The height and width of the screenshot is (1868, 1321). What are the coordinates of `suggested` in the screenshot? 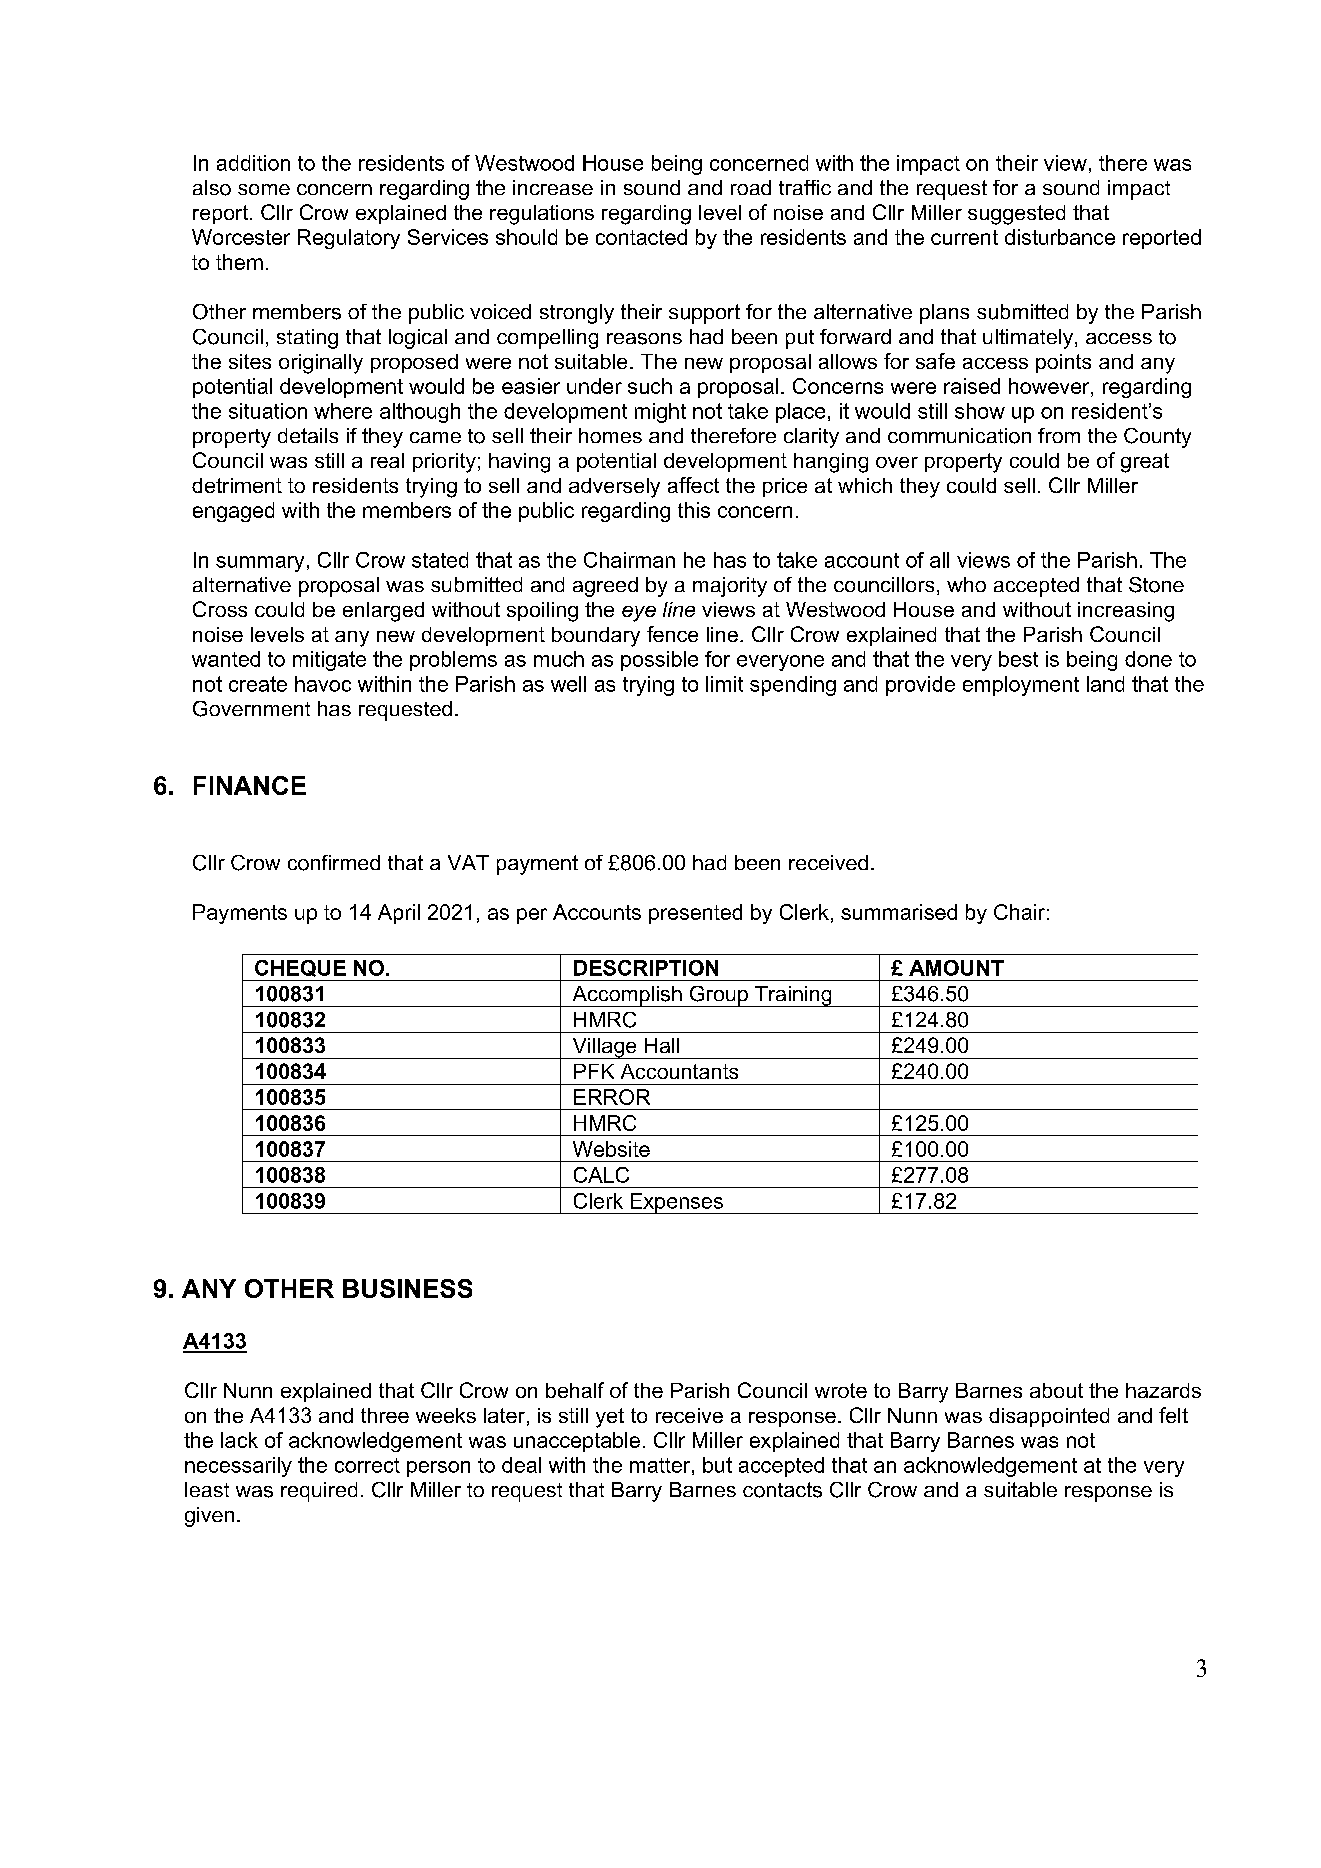 It's located at (1016, 215).
